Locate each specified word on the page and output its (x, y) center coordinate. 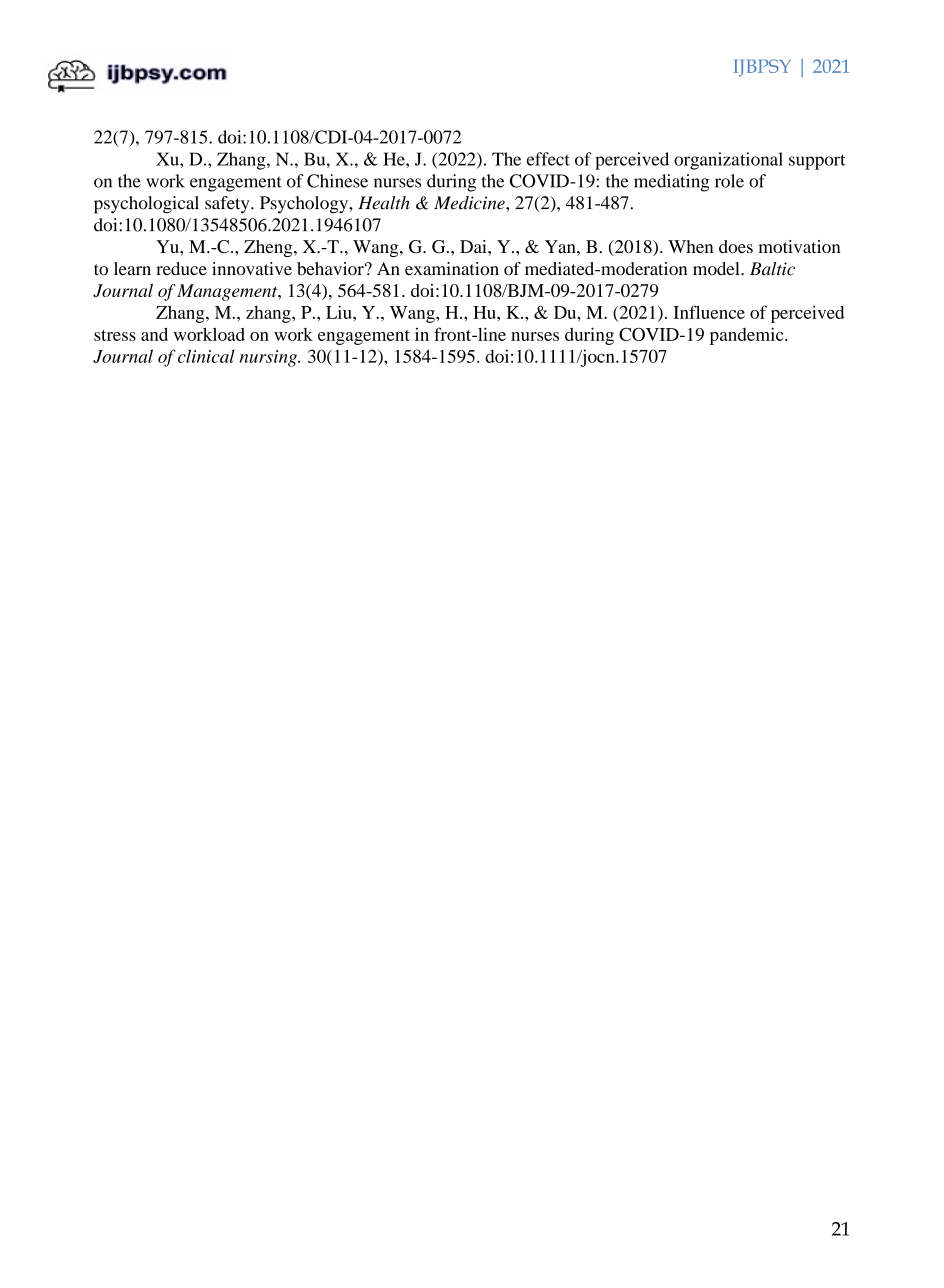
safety (228, 205)
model (717, 269)
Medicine (470, 203)
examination (452, 269)
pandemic (748, 336)
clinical (206, 356)
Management (228, 292)
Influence (709, 312)
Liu (340, 312)
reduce (181, 269)
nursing (269, 358)
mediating (672, 183)
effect (548, 159)
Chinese (337, 181)
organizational (728, 161)
